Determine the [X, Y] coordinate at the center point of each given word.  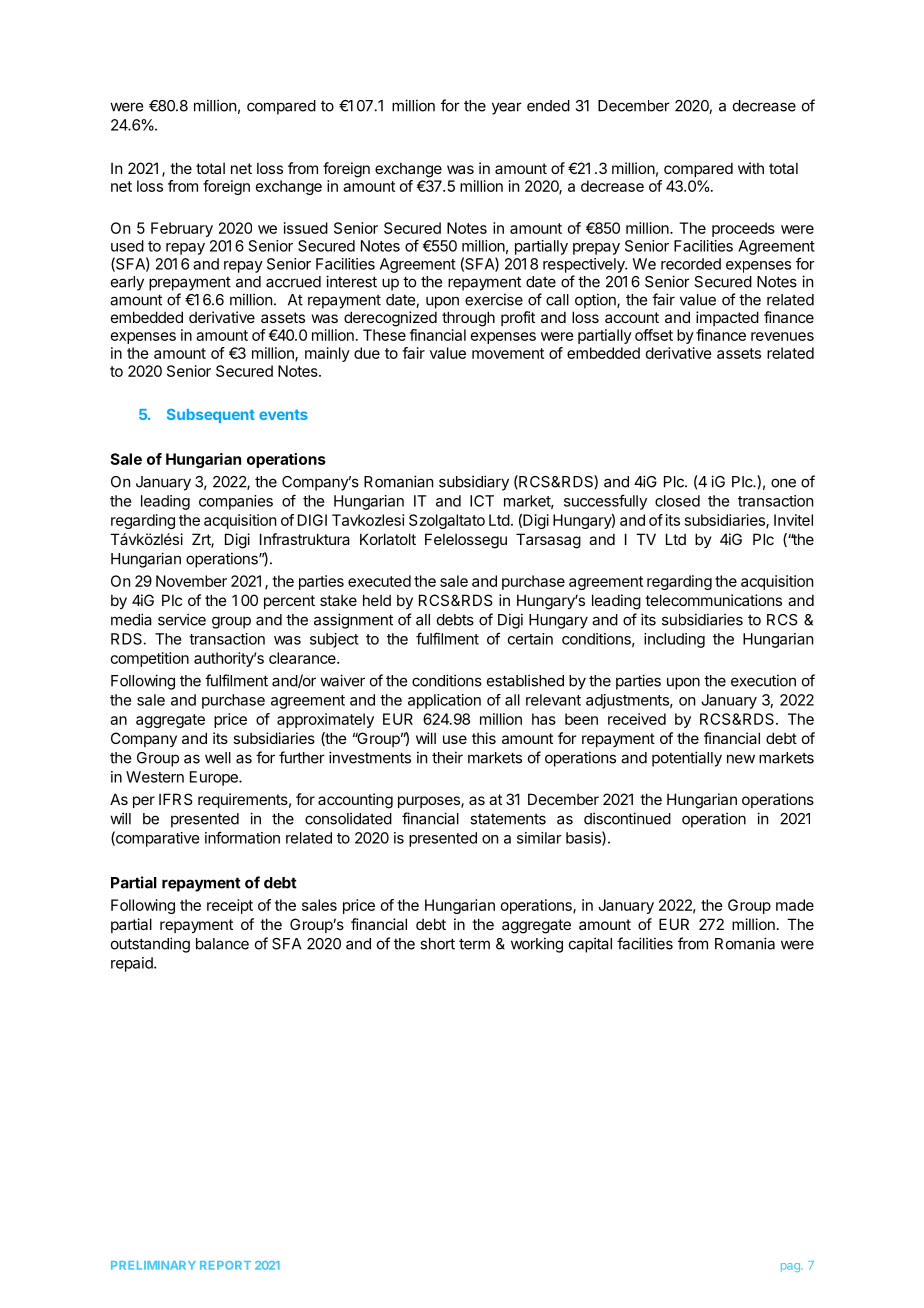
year [507, 108]
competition [150, 659]
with [751, 168]
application [444, 701]
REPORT [225, 1265]
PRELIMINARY [153, 1265]
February [182, 229]
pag [790, 1267]
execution [763, 680]
